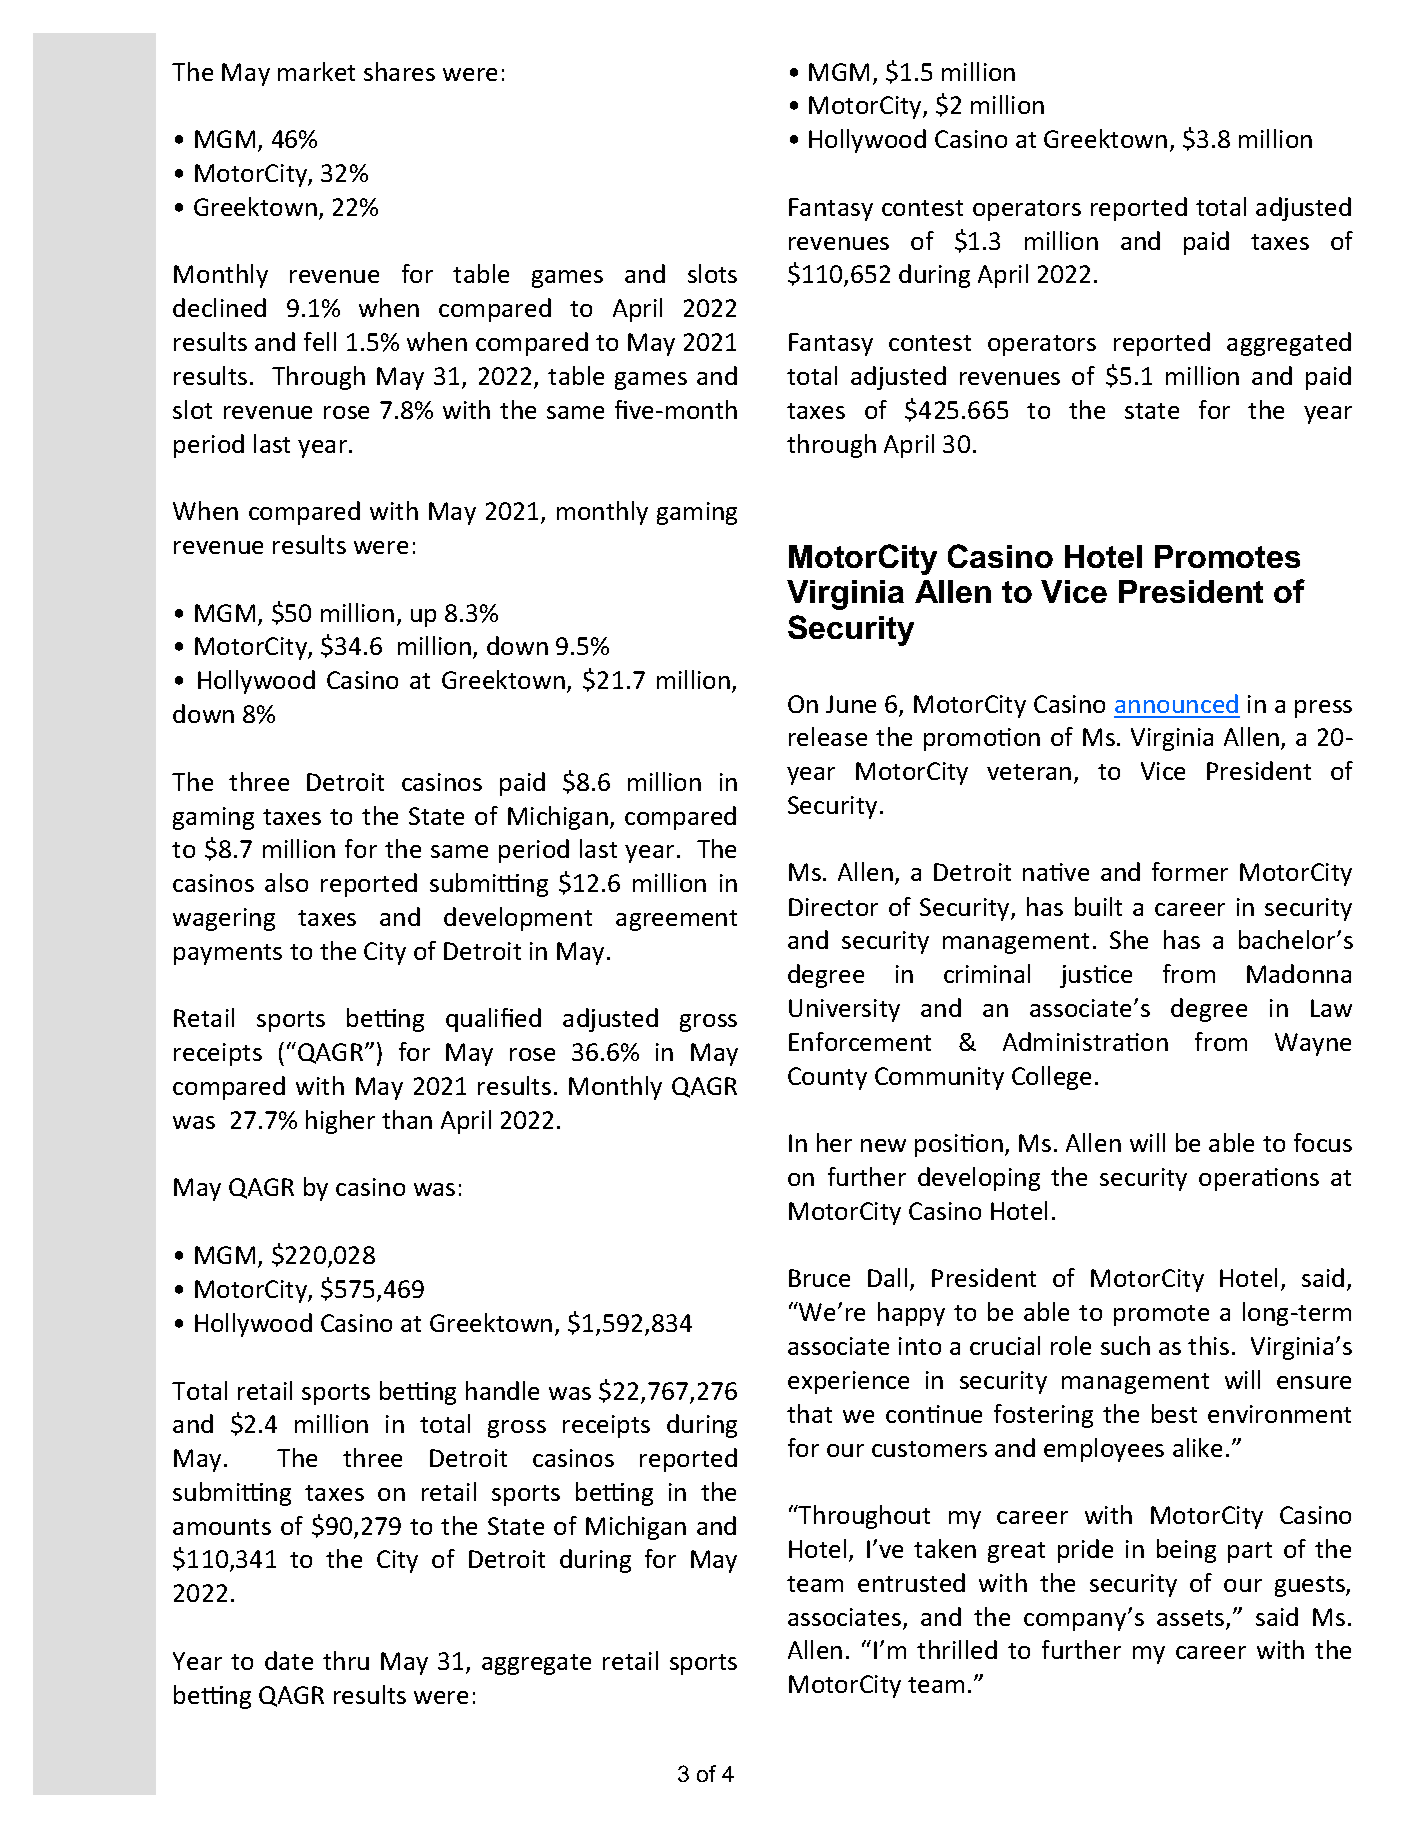 This image has width=1412, height=1828. What do you see at coordinates (1323, 709) in the image?
I see `press` at bounding box center [1323, 709].
